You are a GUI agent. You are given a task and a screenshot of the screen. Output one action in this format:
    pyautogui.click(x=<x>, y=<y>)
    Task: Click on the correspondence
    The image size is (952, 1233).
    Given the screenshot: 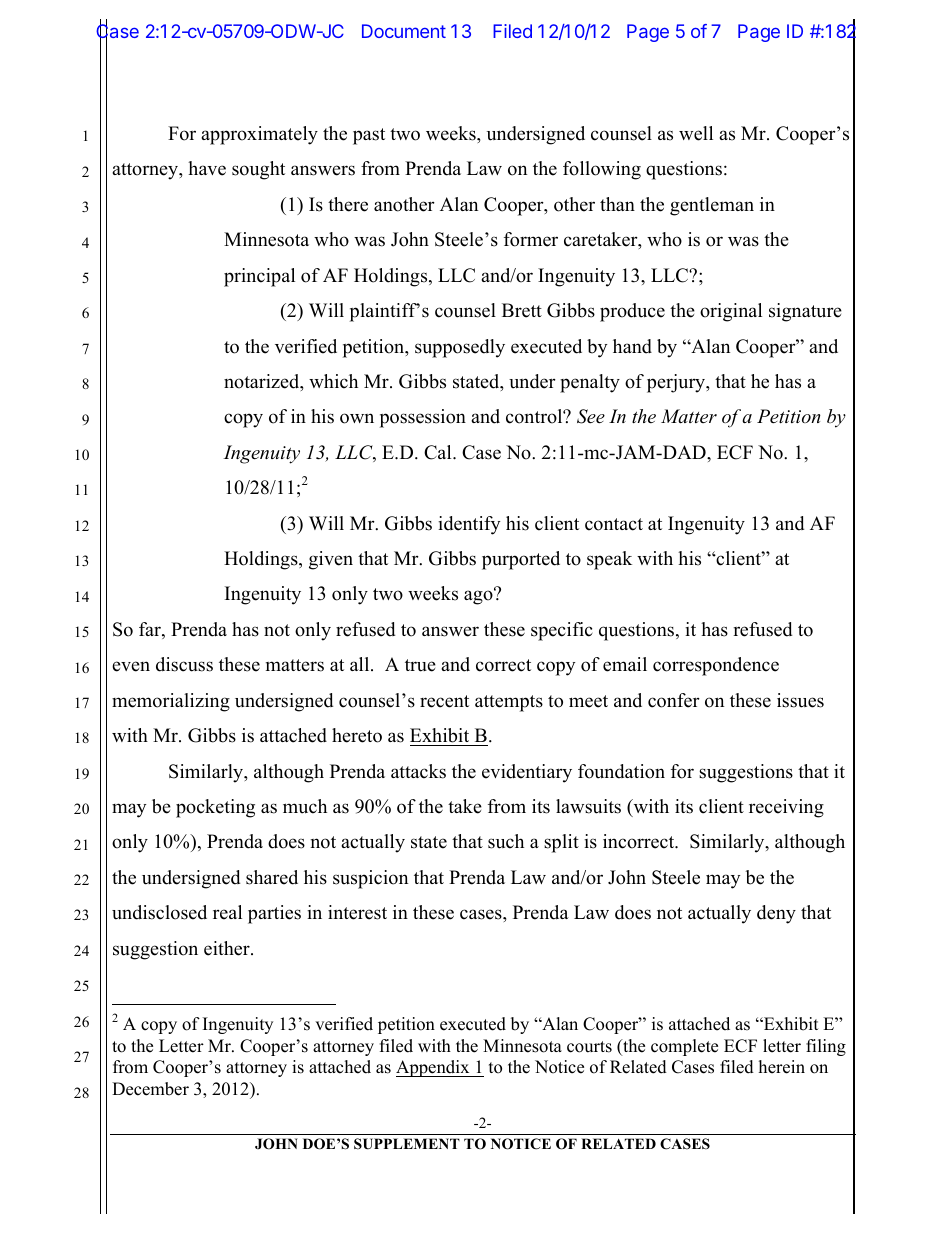 What is the action you would take?
    pyautogui.click(x=716, y=666)
